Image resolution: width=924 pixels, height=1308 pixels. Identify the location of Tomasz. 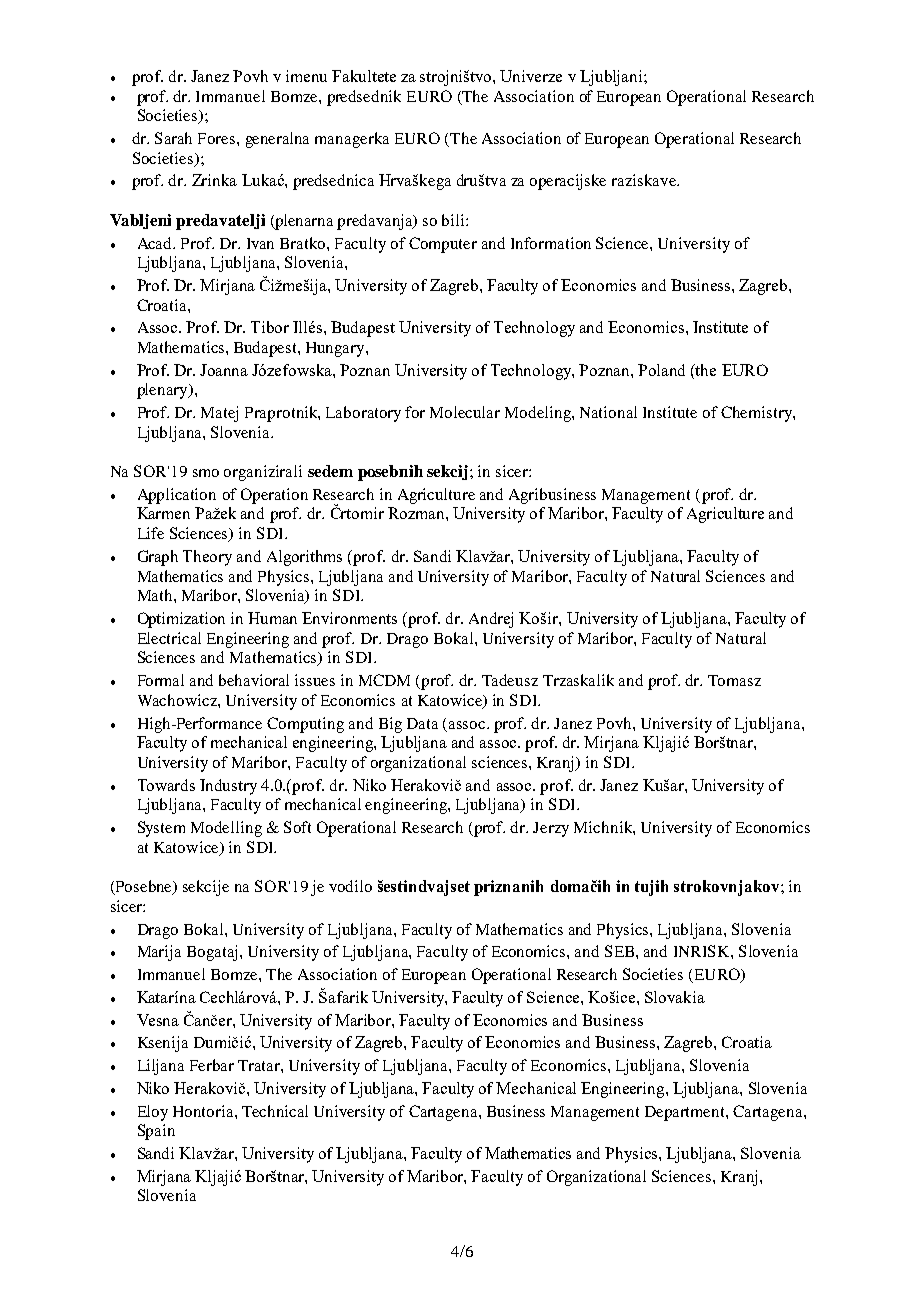
(734, 680).
